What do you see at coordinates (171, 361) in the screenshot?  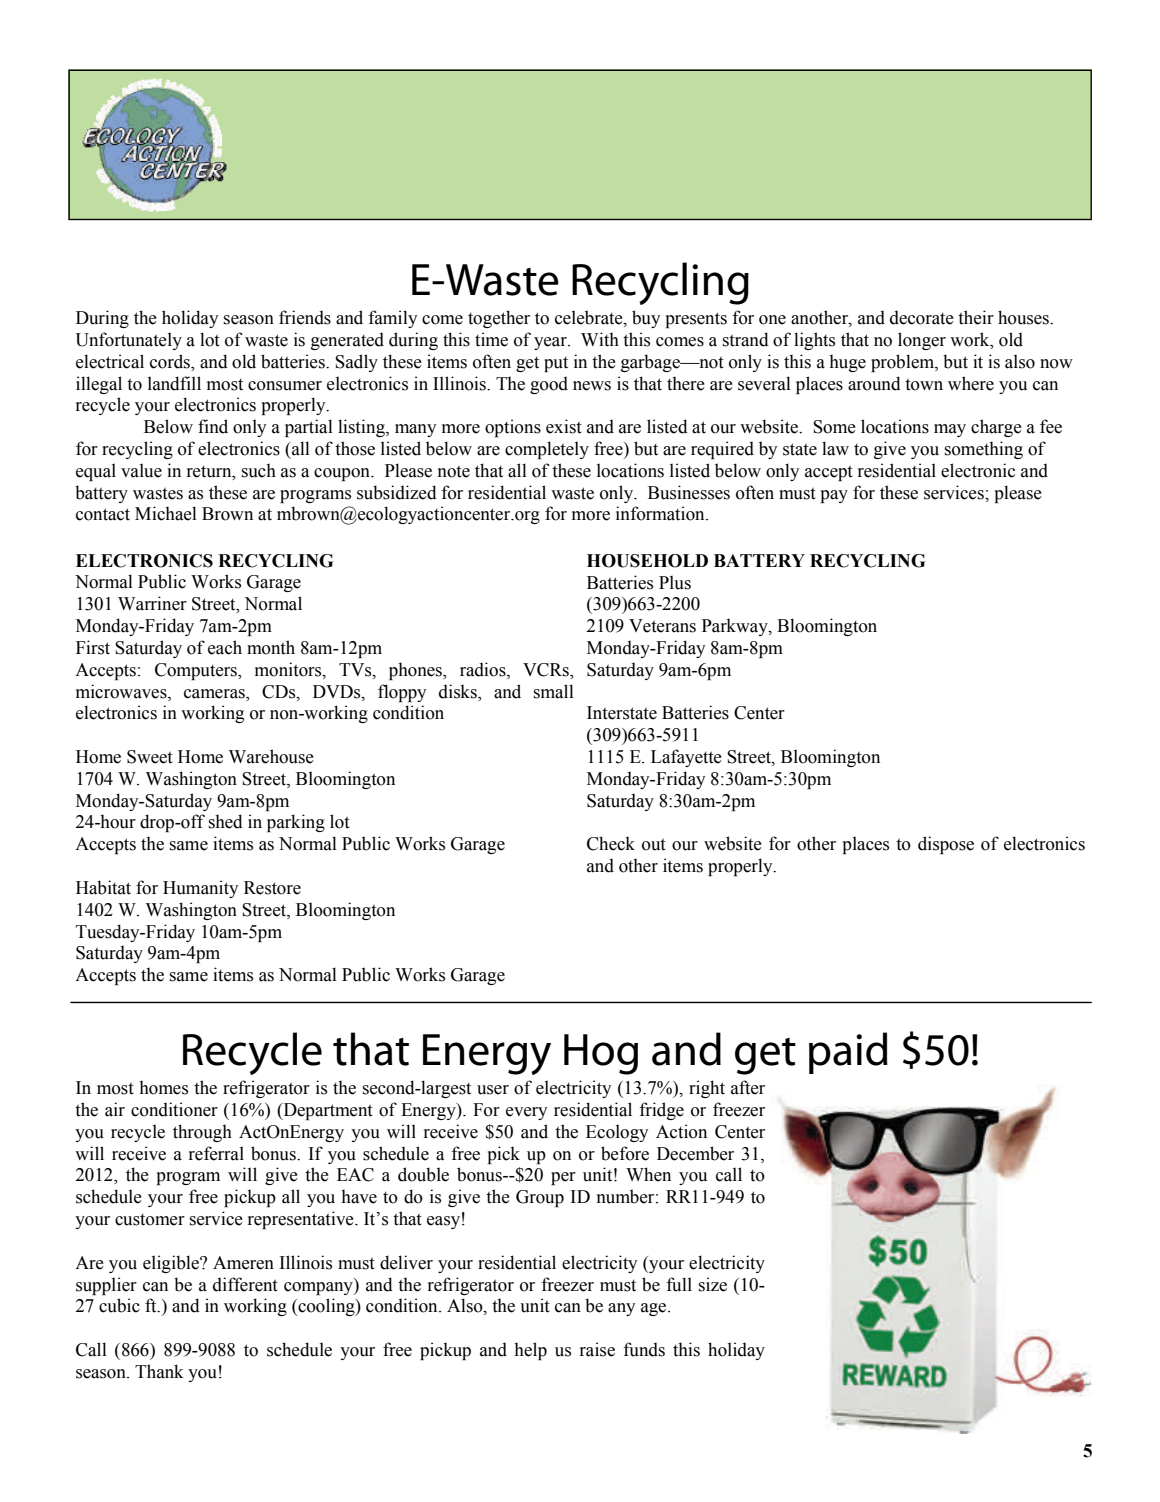 I see `cords` at bounding box center [171, 361].
